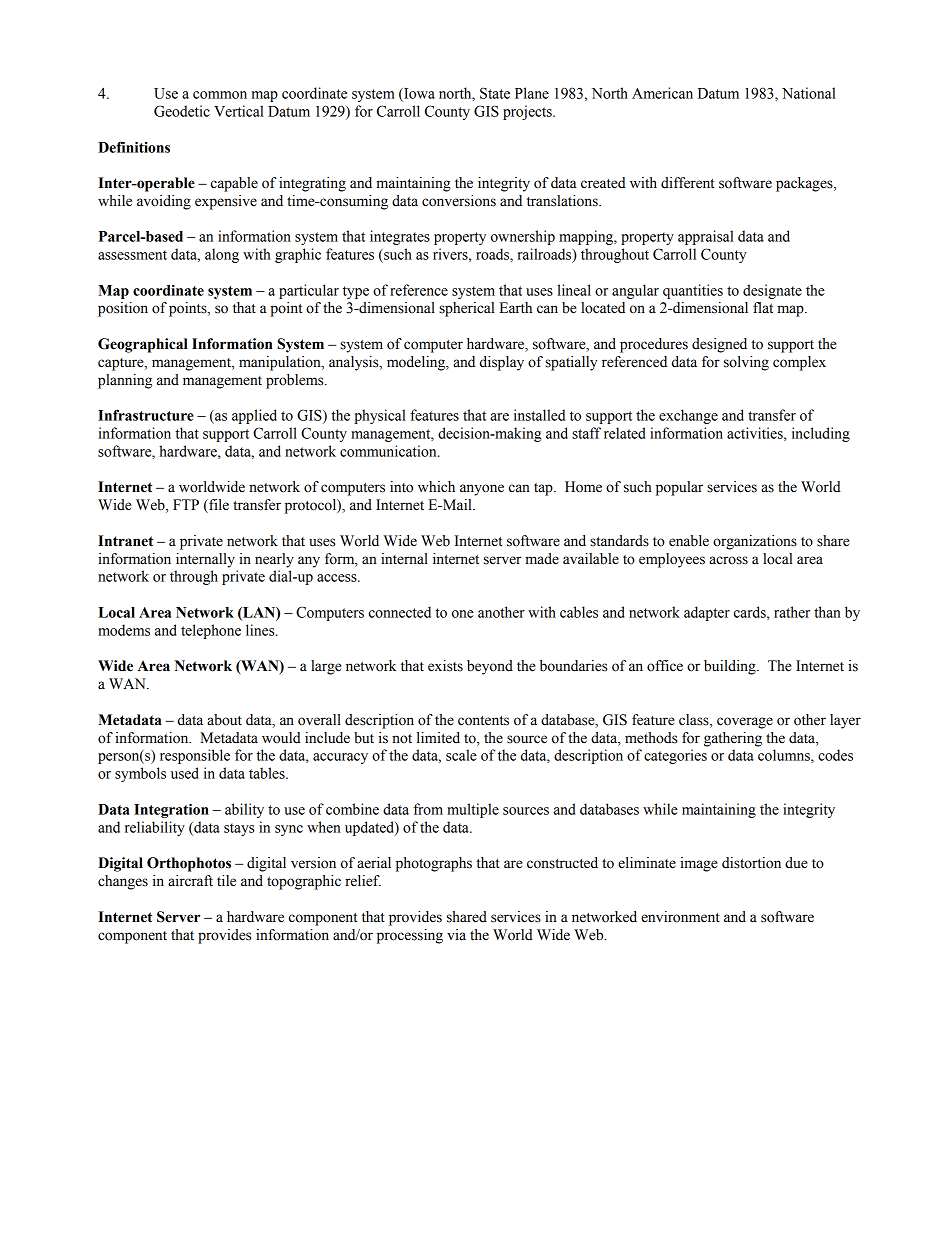  What do you see at coordinates (123, 309) in the screenshot?
I see `position` at bounding box center [123, 309].
